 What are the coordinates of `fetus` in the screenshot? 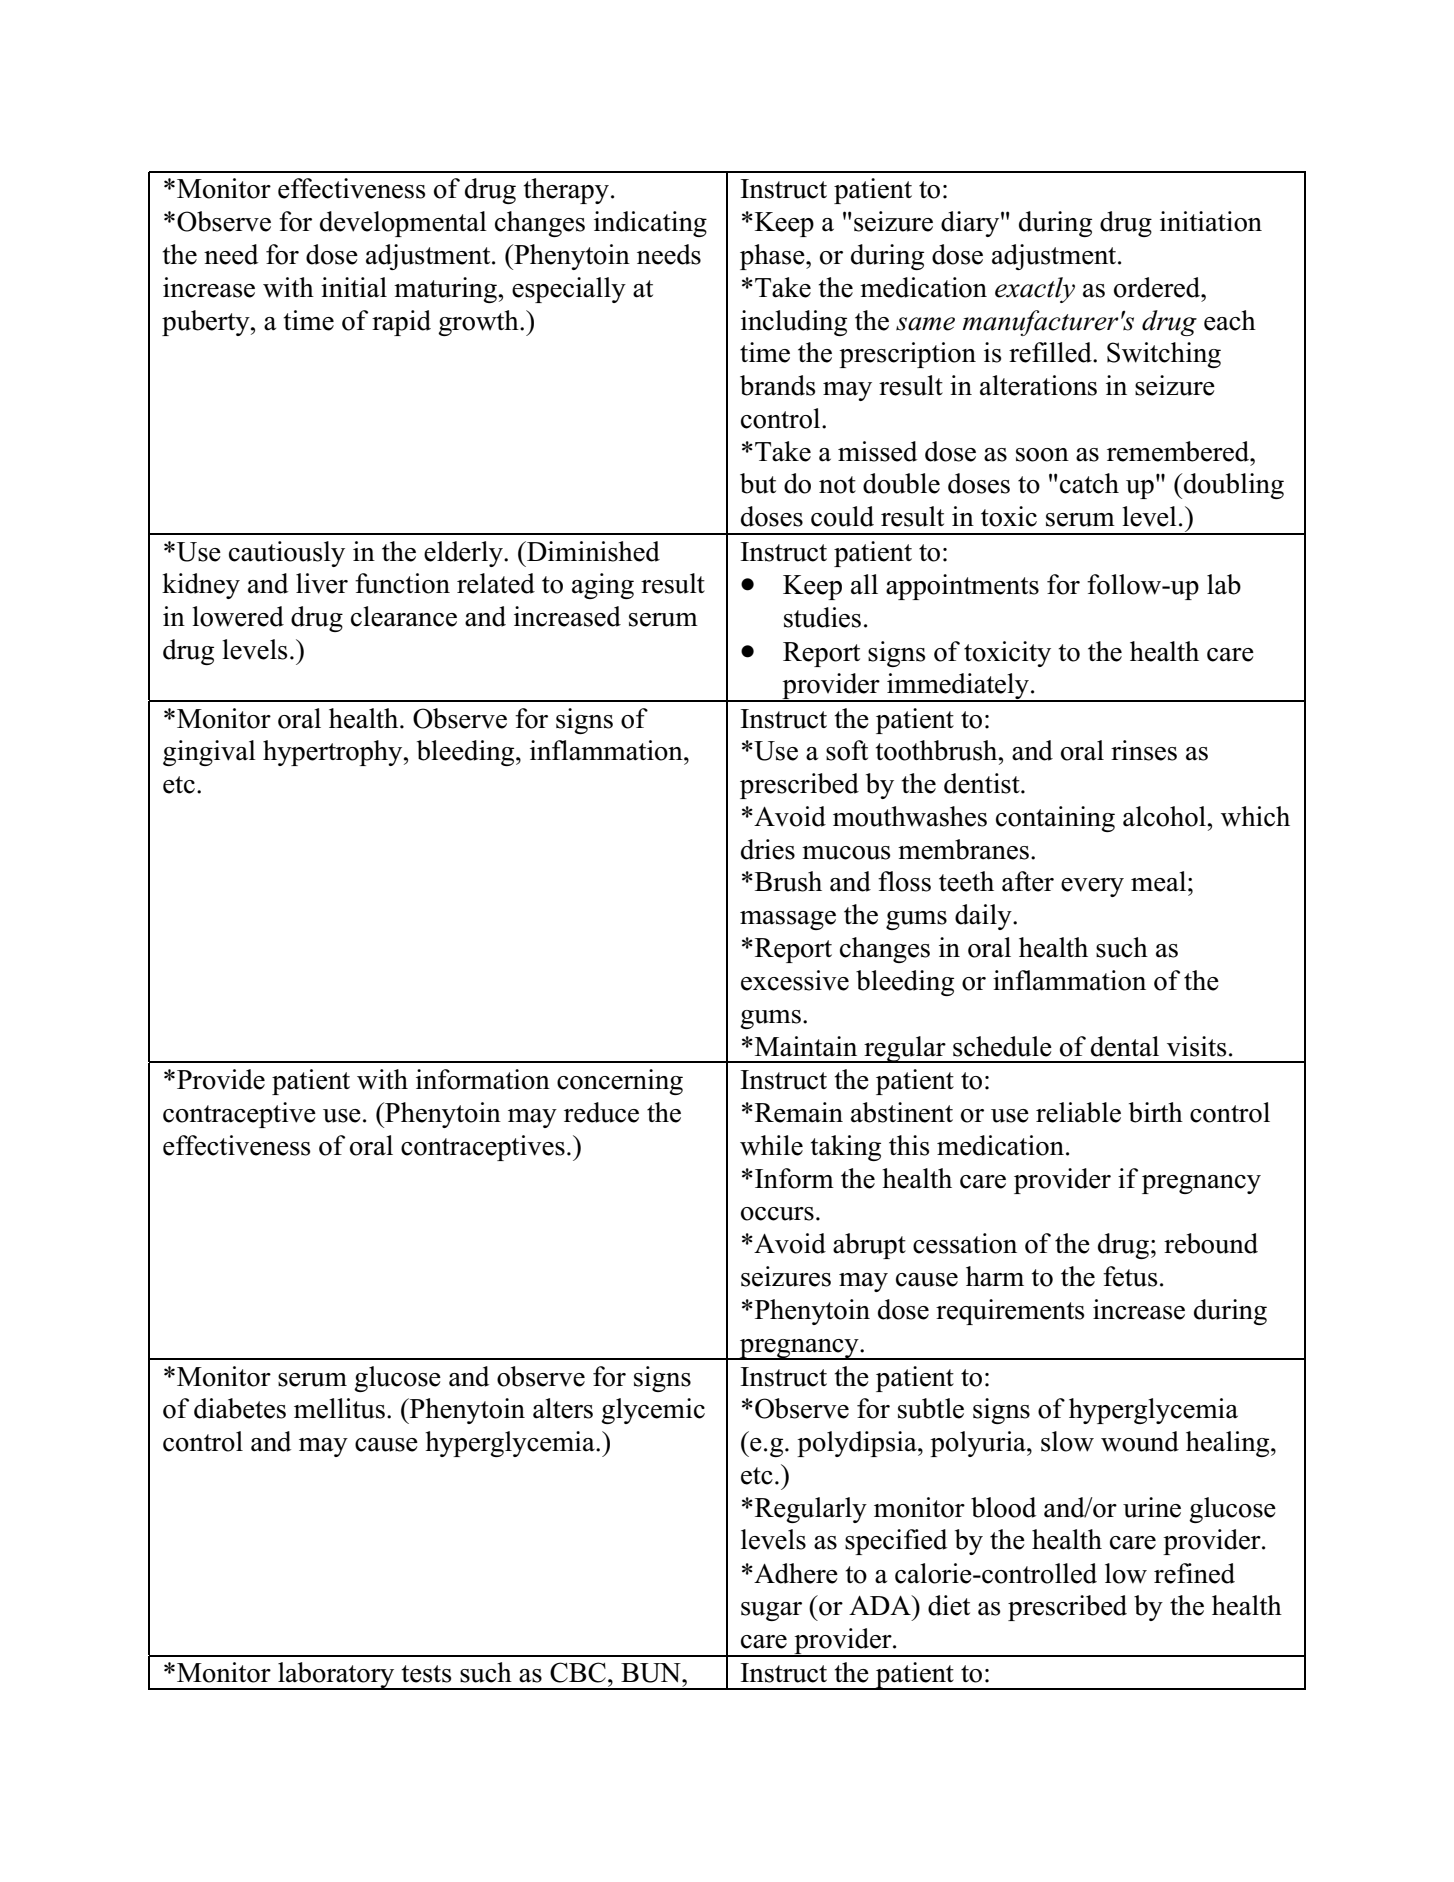 It's located at (1130, 1276).
